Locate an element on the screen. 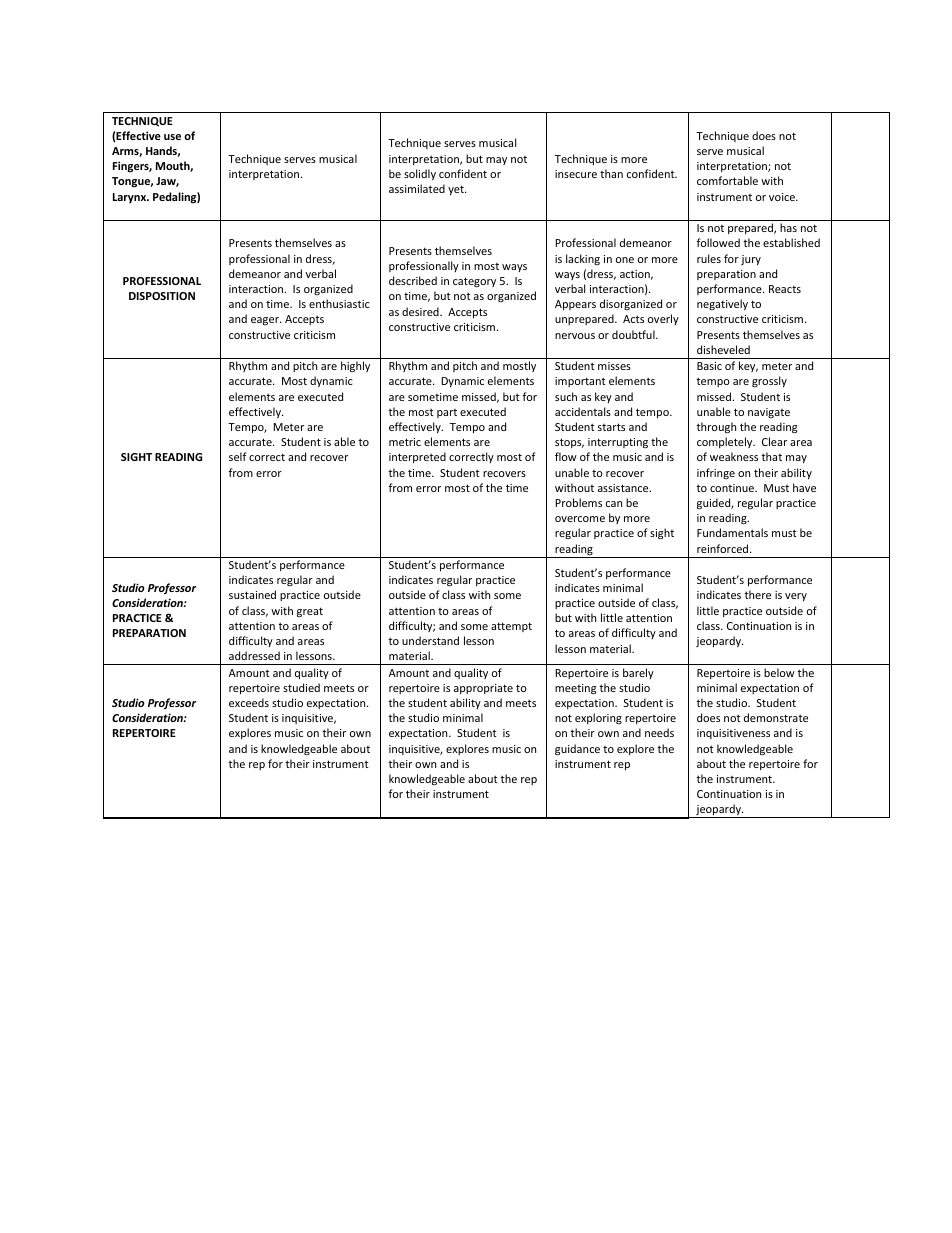 This screenshot has height=1233, width=952. demonstrate is located at coordinates (776, 717).
